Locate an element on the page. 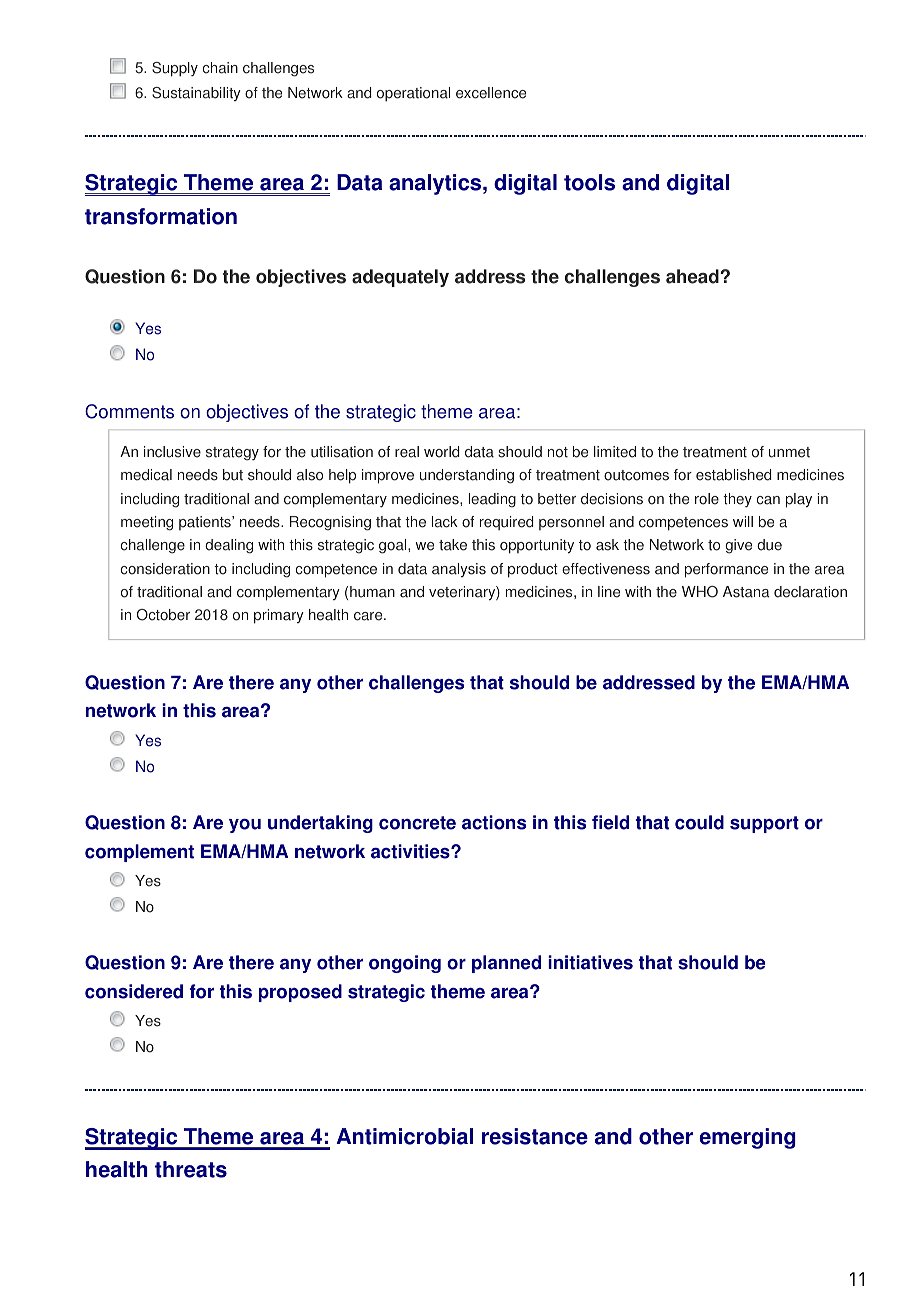 This document has height=1308, width=924. could is located at coordinates (699, 822).
